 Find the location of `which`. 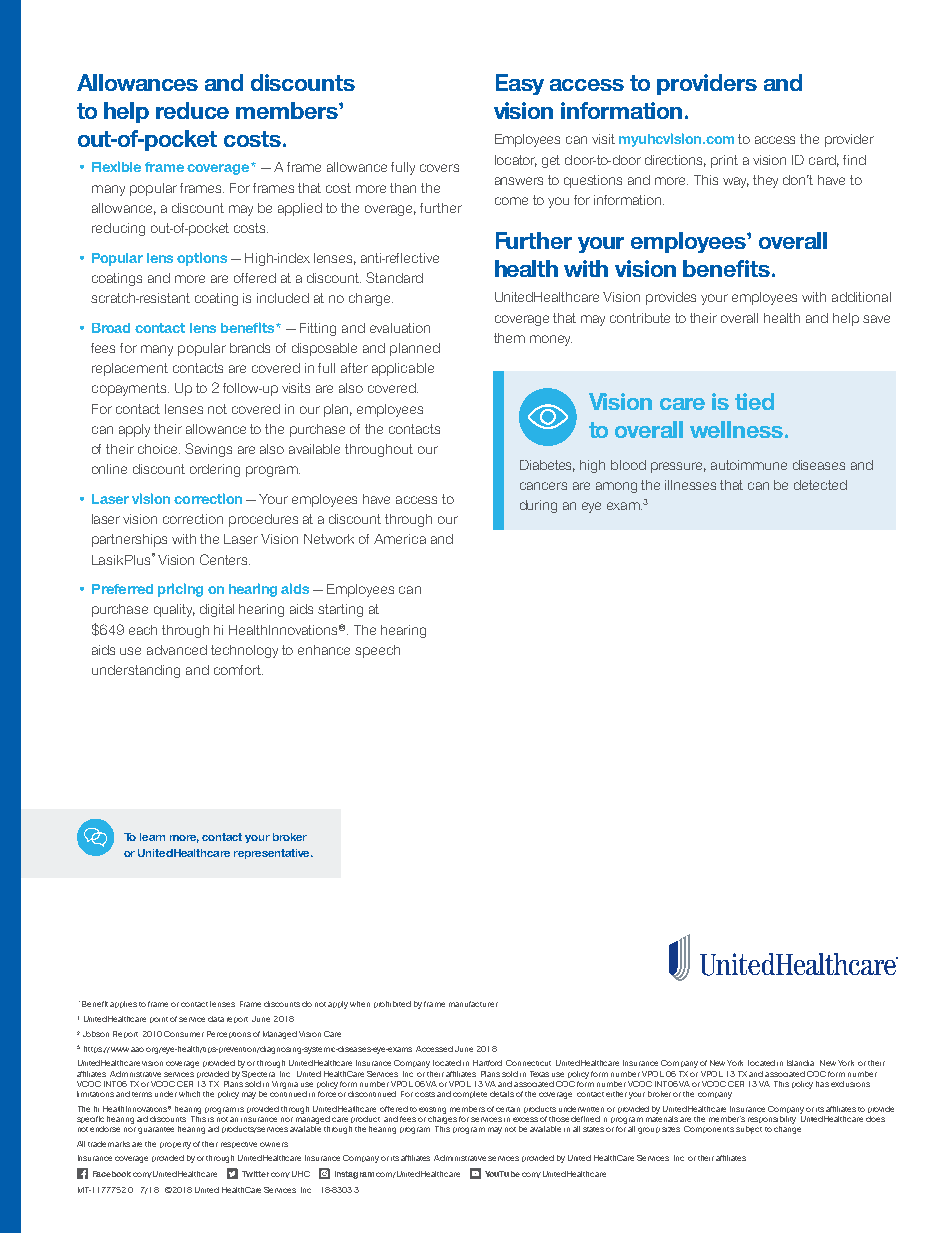

which is located at coordinates (189, 1094).
